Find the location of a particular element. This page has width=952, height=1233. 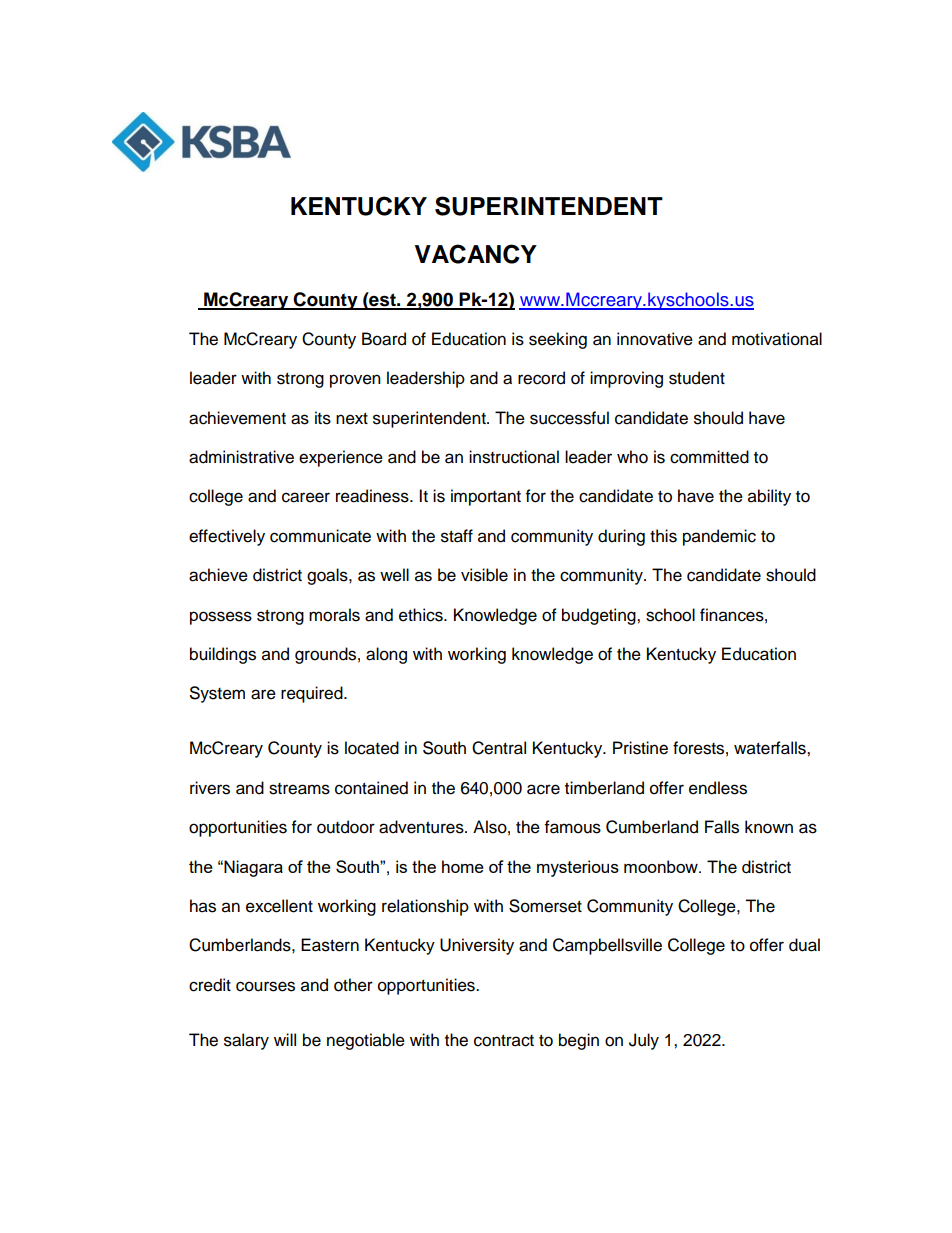

motivational is located at coordinates (777, 339).
